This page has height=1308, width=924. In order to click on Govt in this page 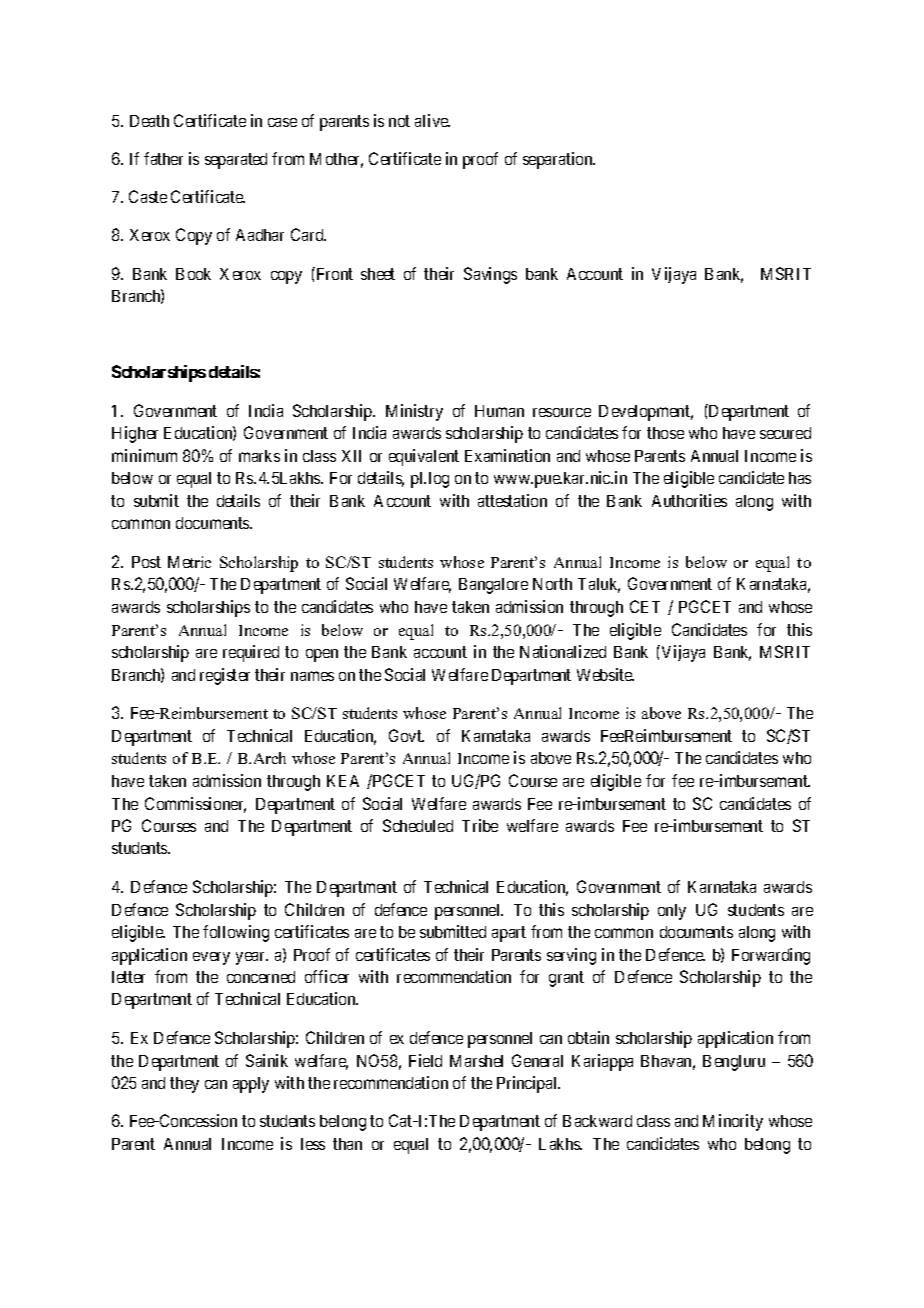, I will do `click(406, 735)`.
